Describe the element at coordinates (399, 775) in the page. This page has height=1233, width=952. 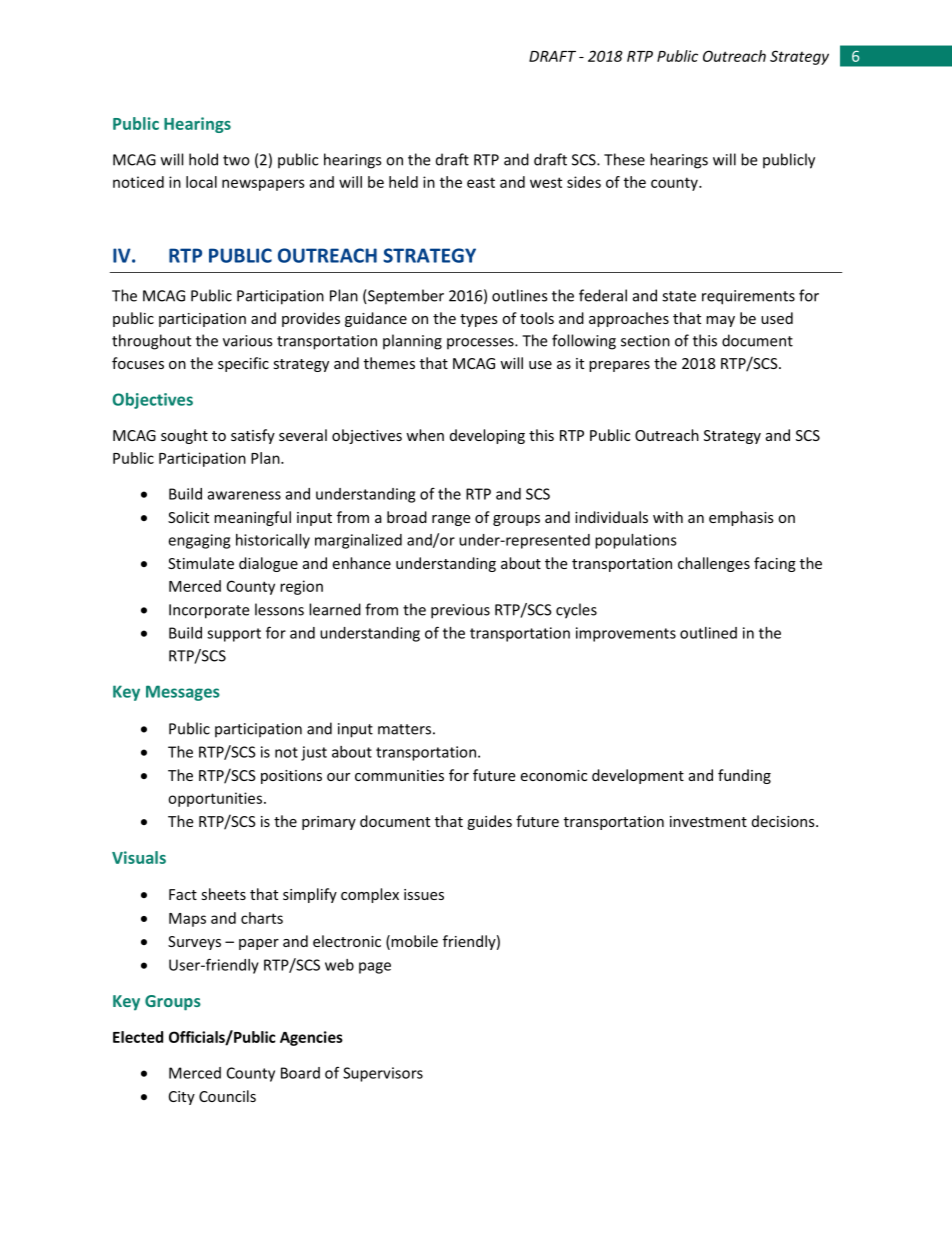
I see `communities` at that location.
